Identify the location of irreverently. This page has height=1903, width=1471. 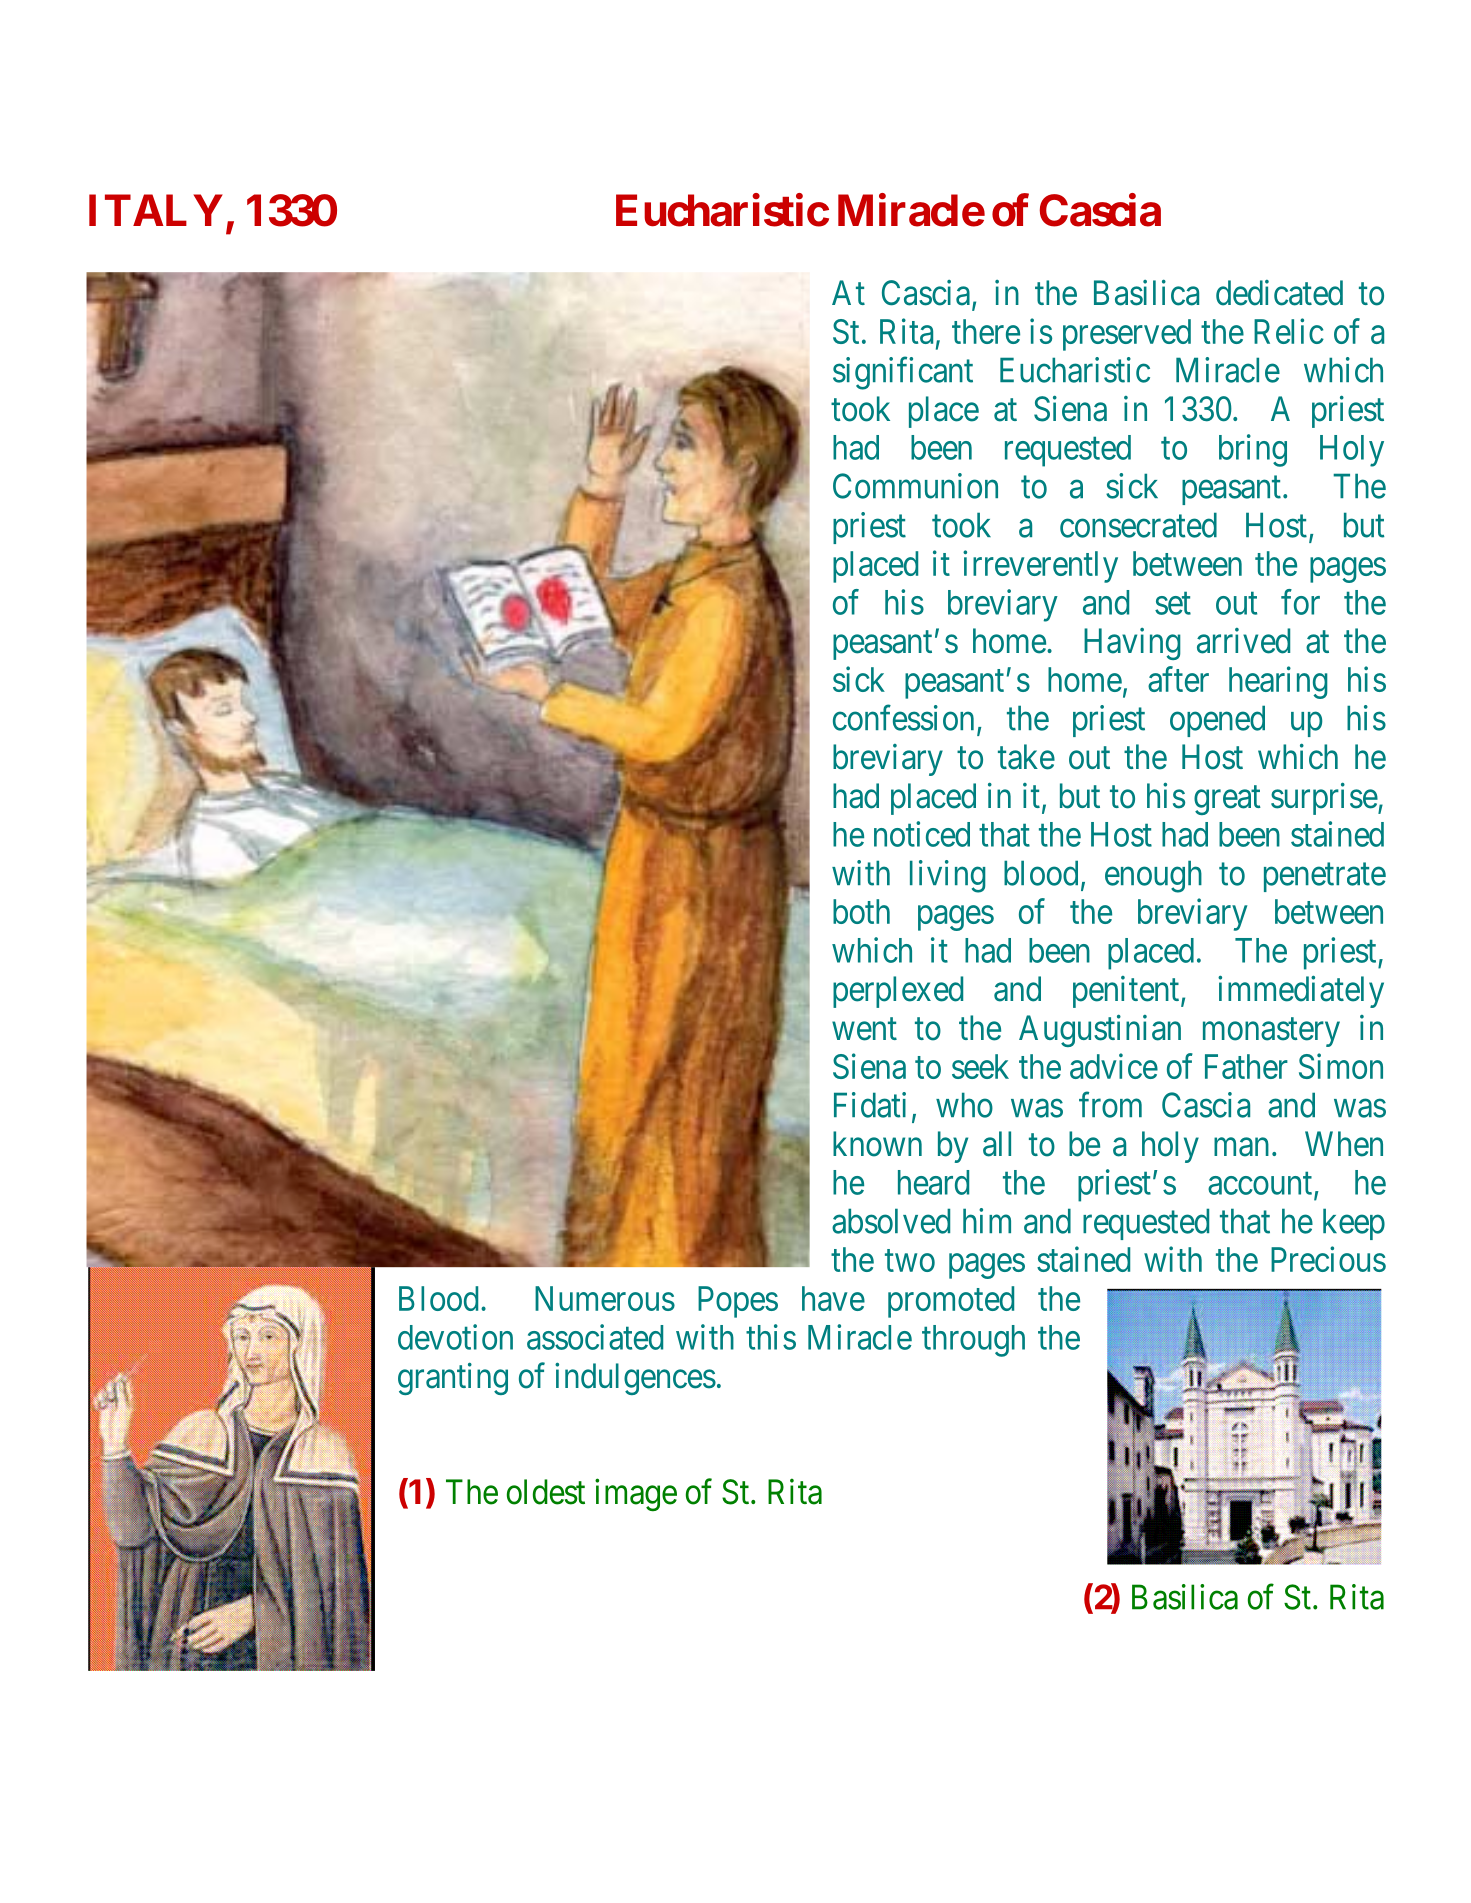
(1040, 566).
